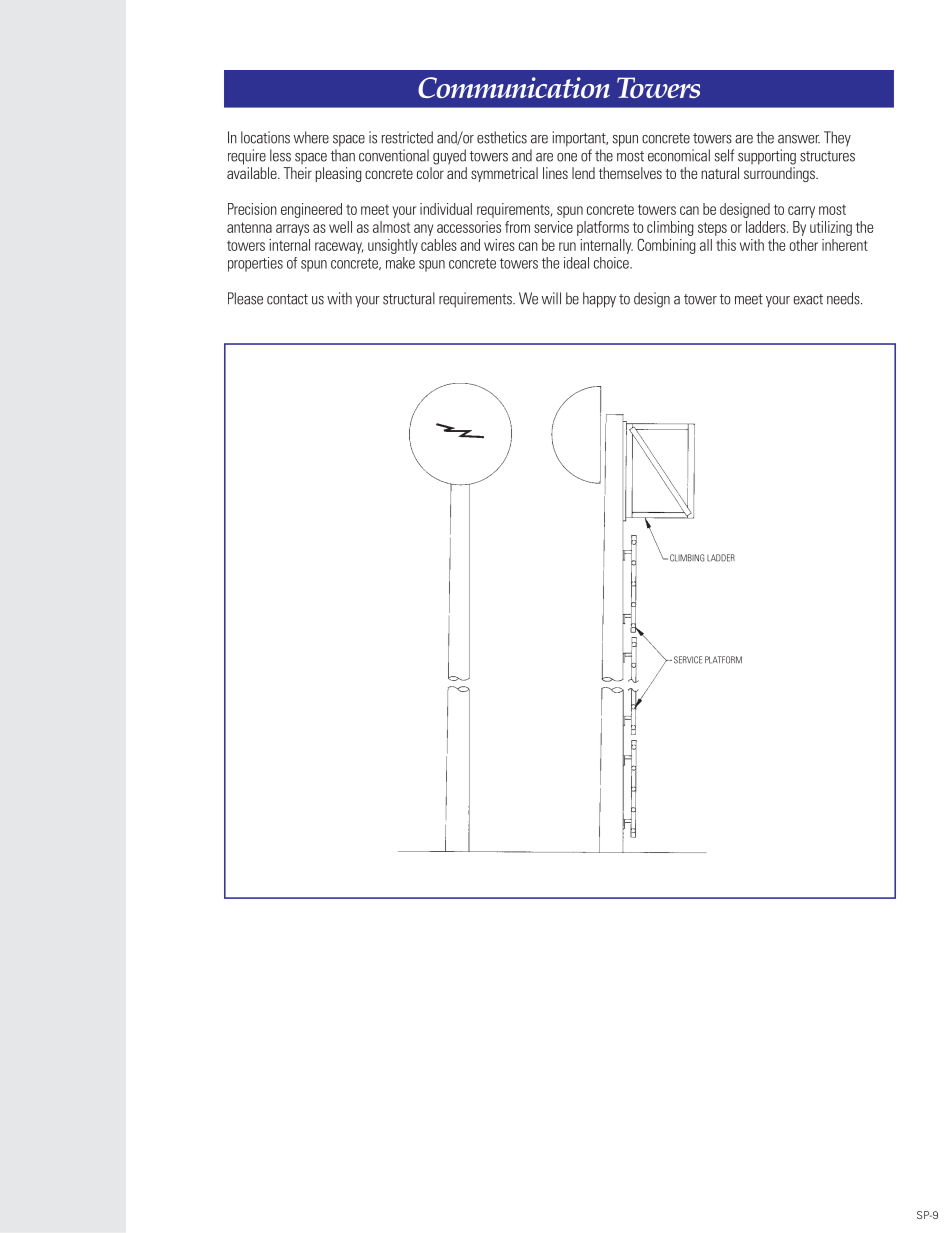  What do you see at coordinates (831, 228) in the document?
I see `utilizing` at bounding box center [831, 228].
